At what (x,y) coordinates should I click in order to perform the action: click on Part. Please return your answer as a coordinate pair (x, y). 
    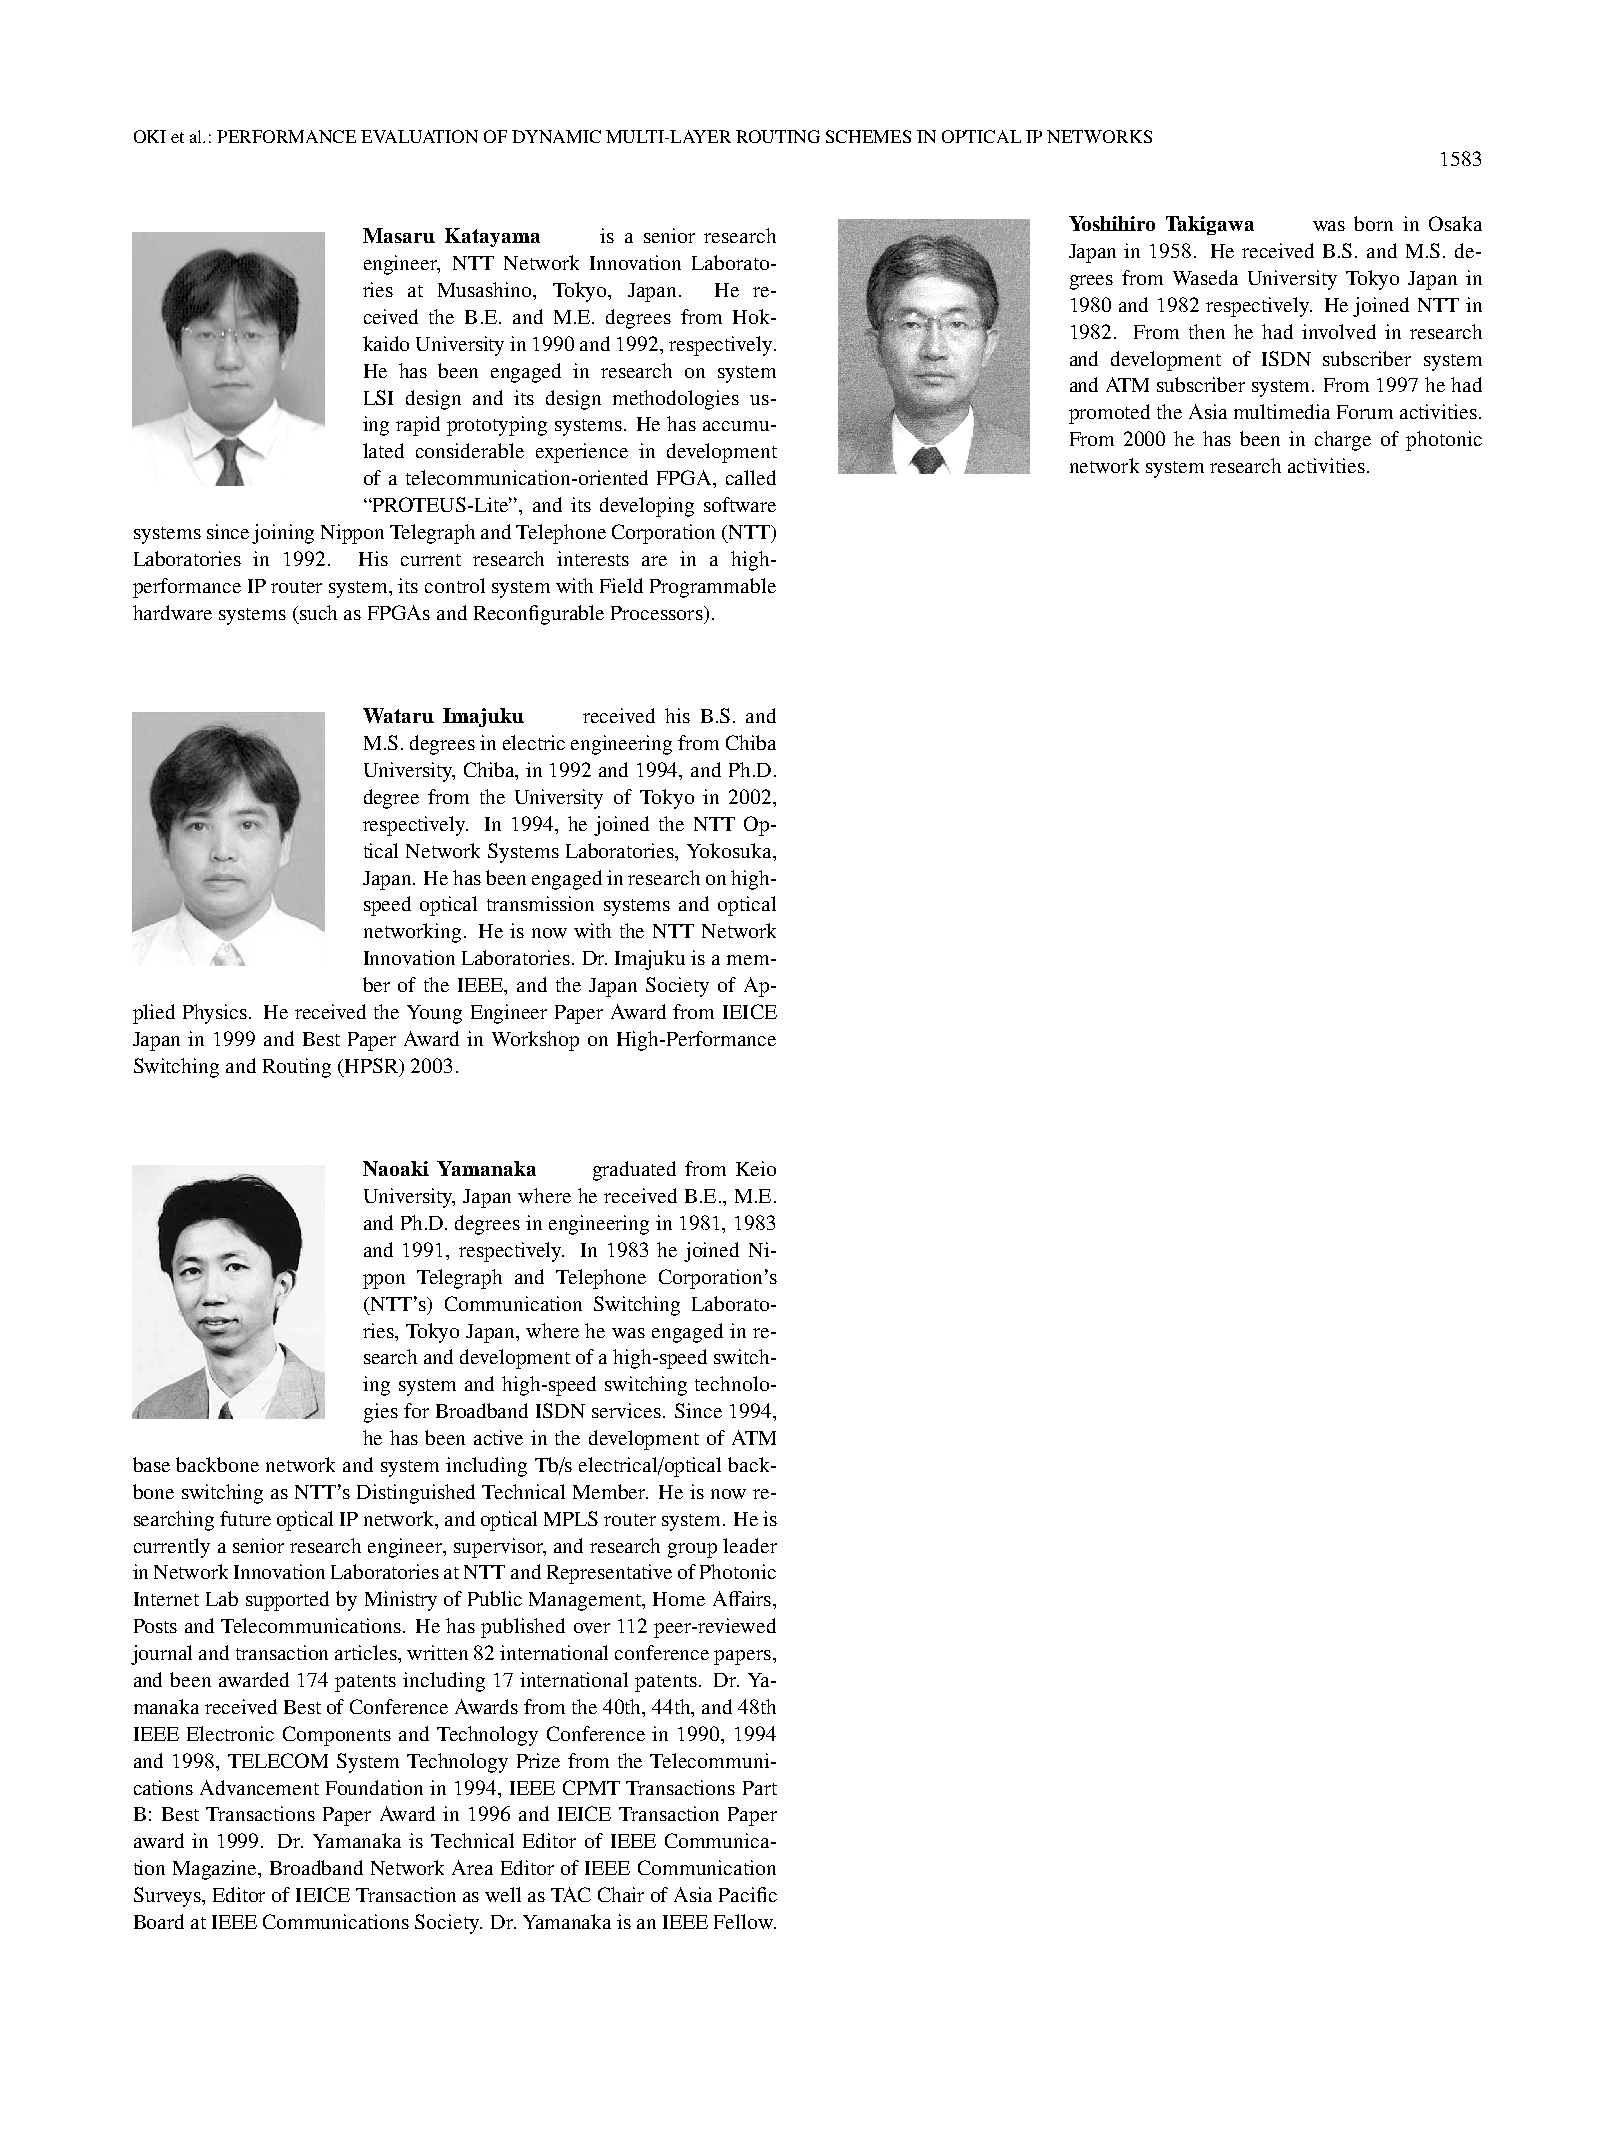
    Looking at the image, I should click on (760, 1788).
